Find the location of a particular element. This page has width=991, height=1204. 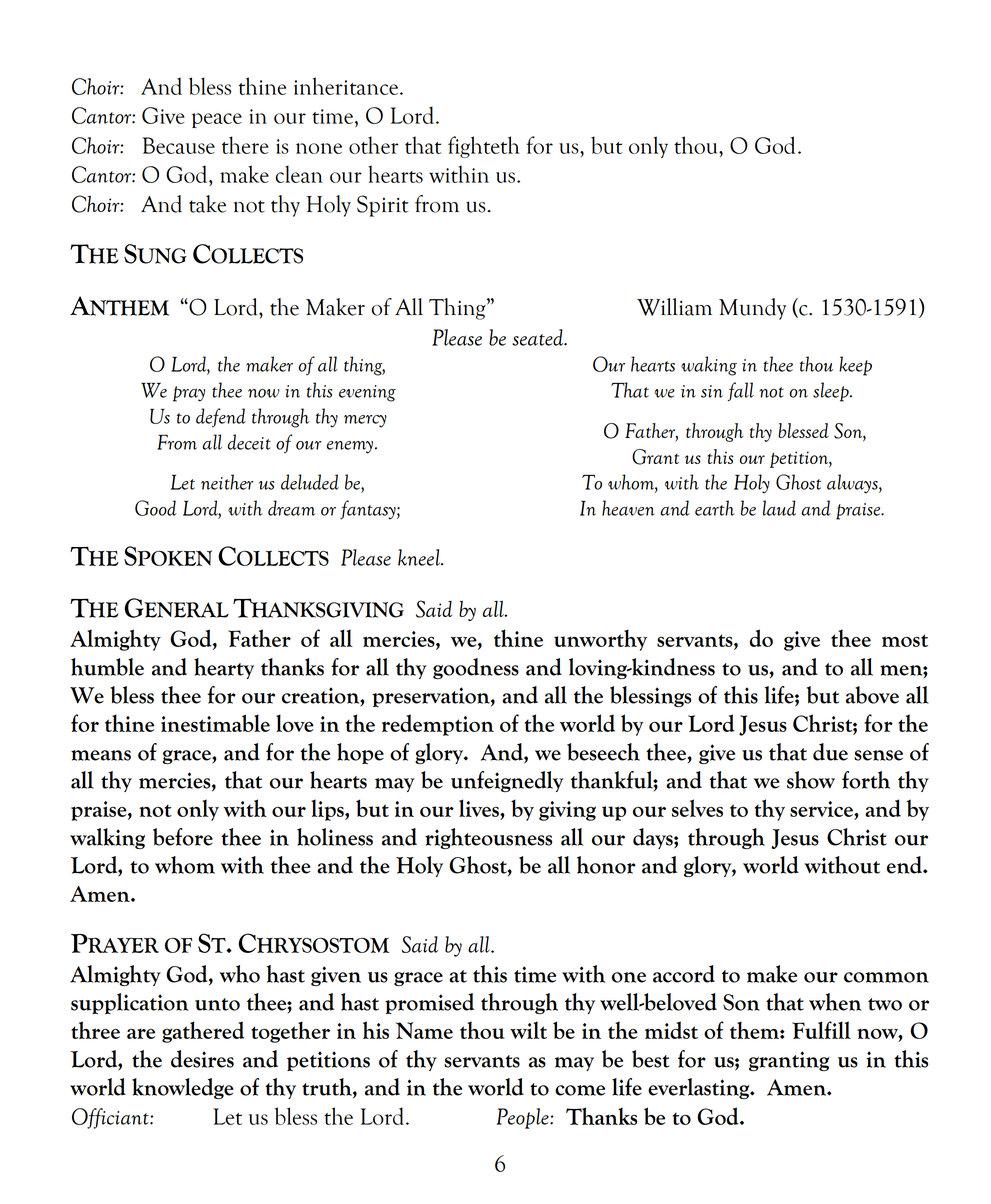

inestimable is located at coordinates (215, 723).
